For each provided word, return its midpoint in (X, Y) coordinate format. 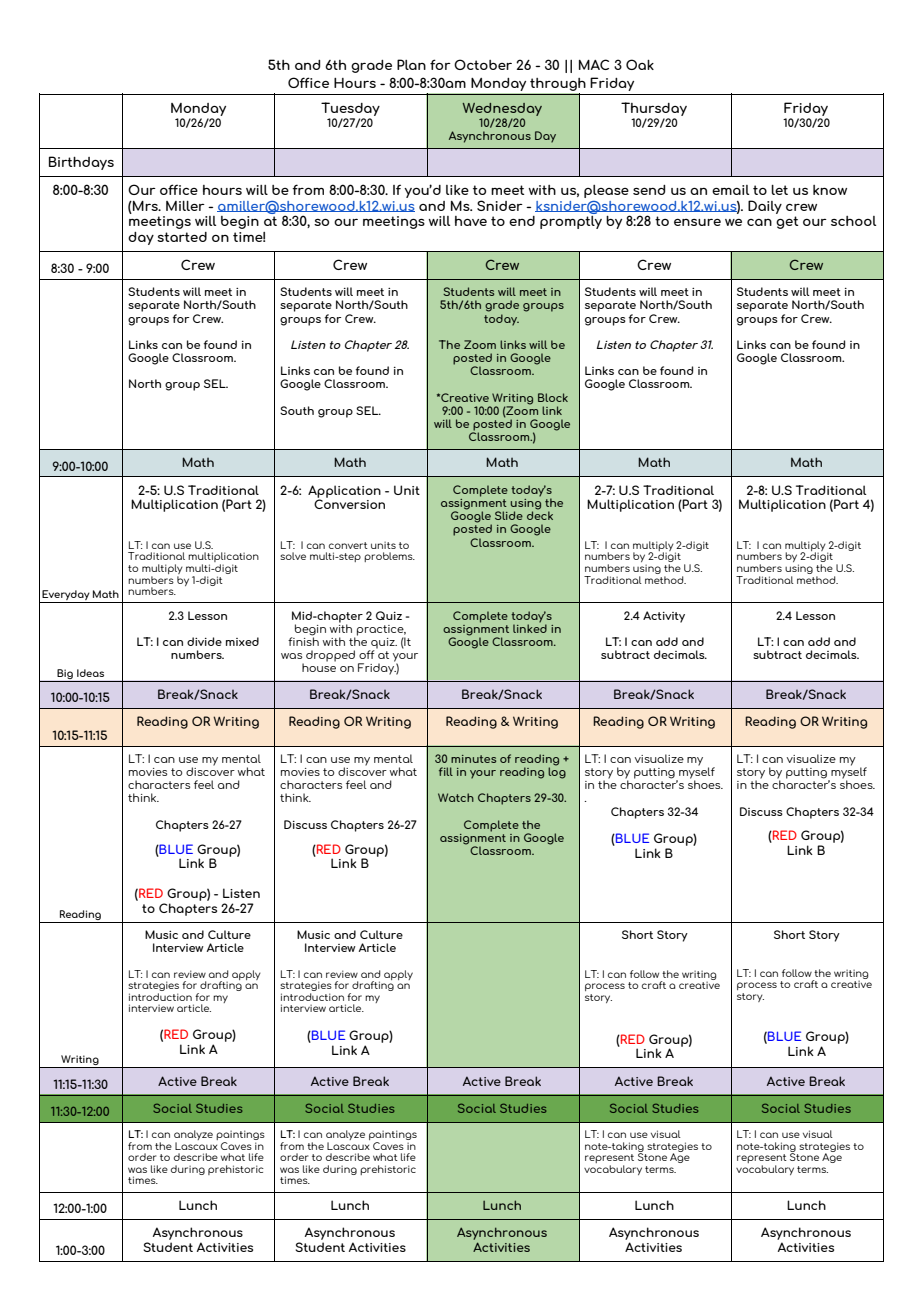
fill (446, 771)
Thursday (654, 109)
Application (344, 492)
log (557, 772)
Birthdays (81, 163)
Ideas (90, 673)
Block (553, 397)
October (483, 64)
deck (540, 514)
